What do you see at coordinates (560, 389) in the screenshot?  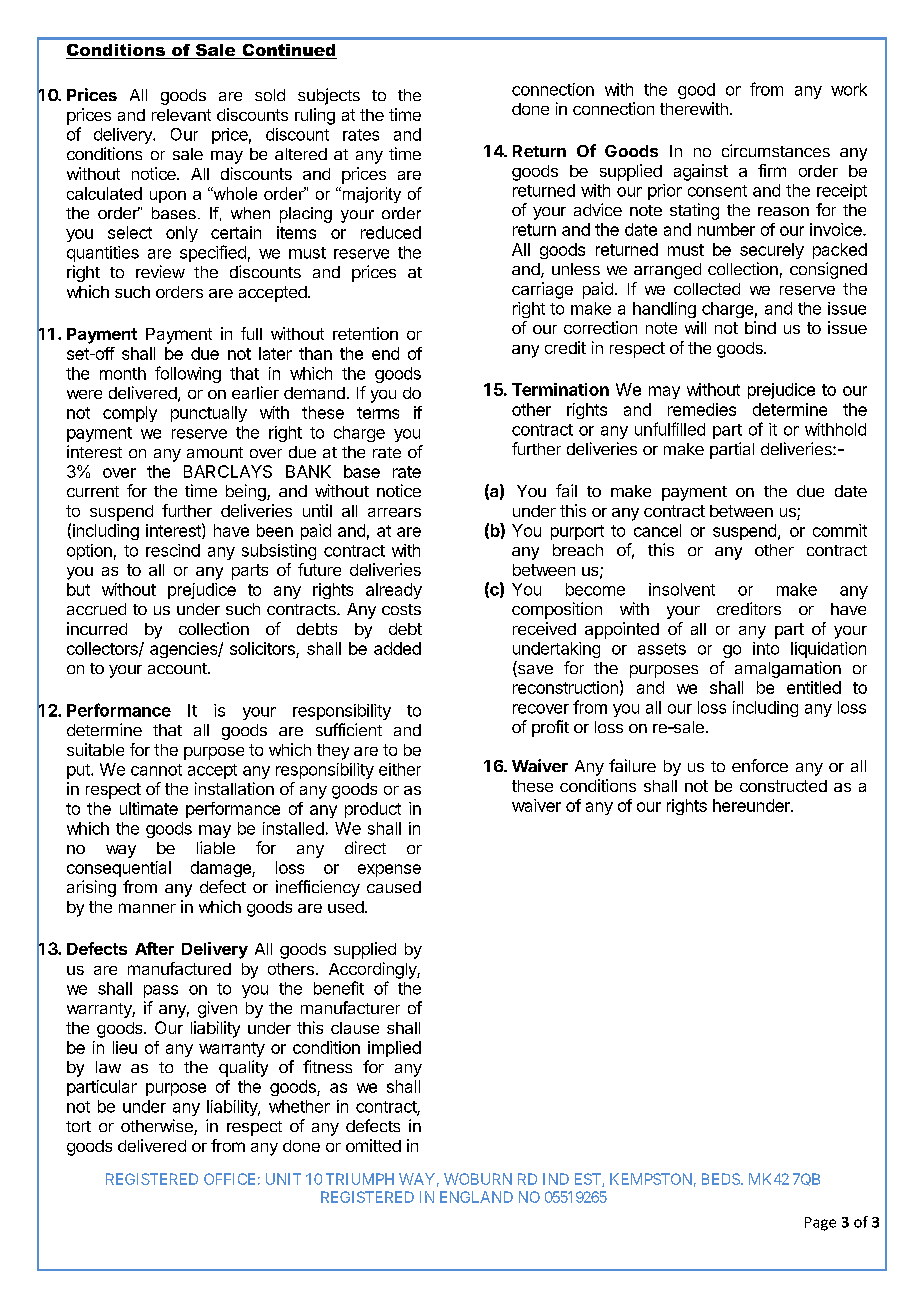 I see `Termination` at bounding box center [560, 389].
